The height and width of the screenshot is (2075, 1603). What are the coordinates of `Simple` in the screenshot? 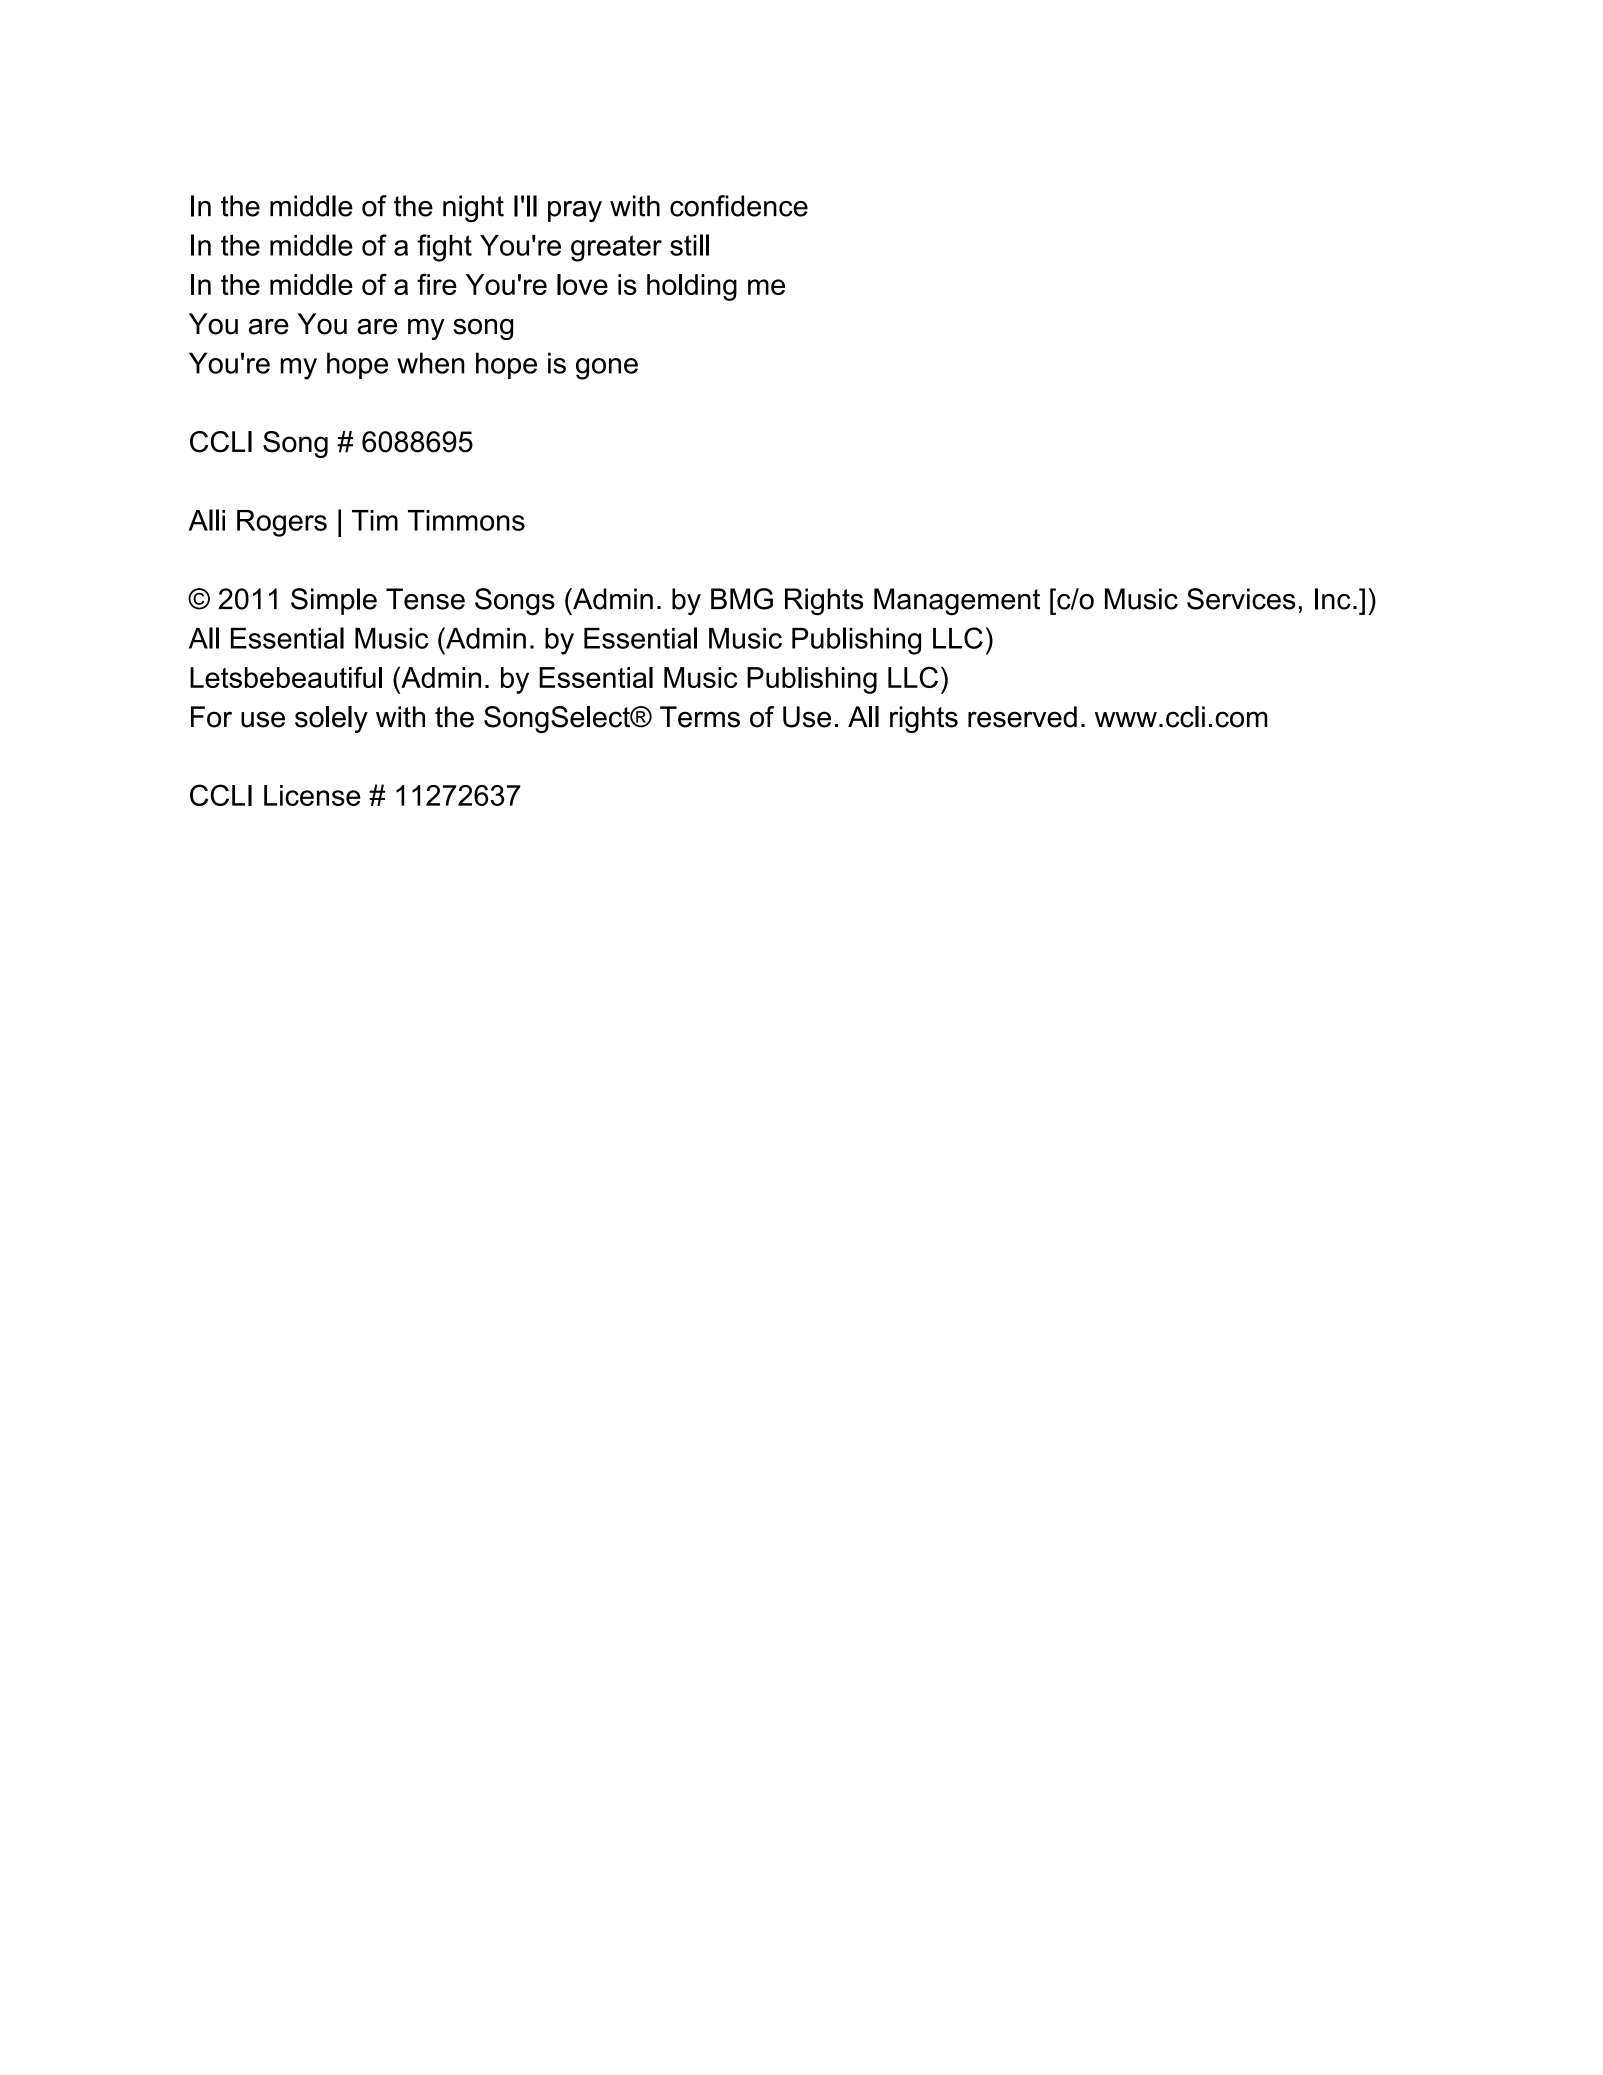 It's located at (334, 601).
